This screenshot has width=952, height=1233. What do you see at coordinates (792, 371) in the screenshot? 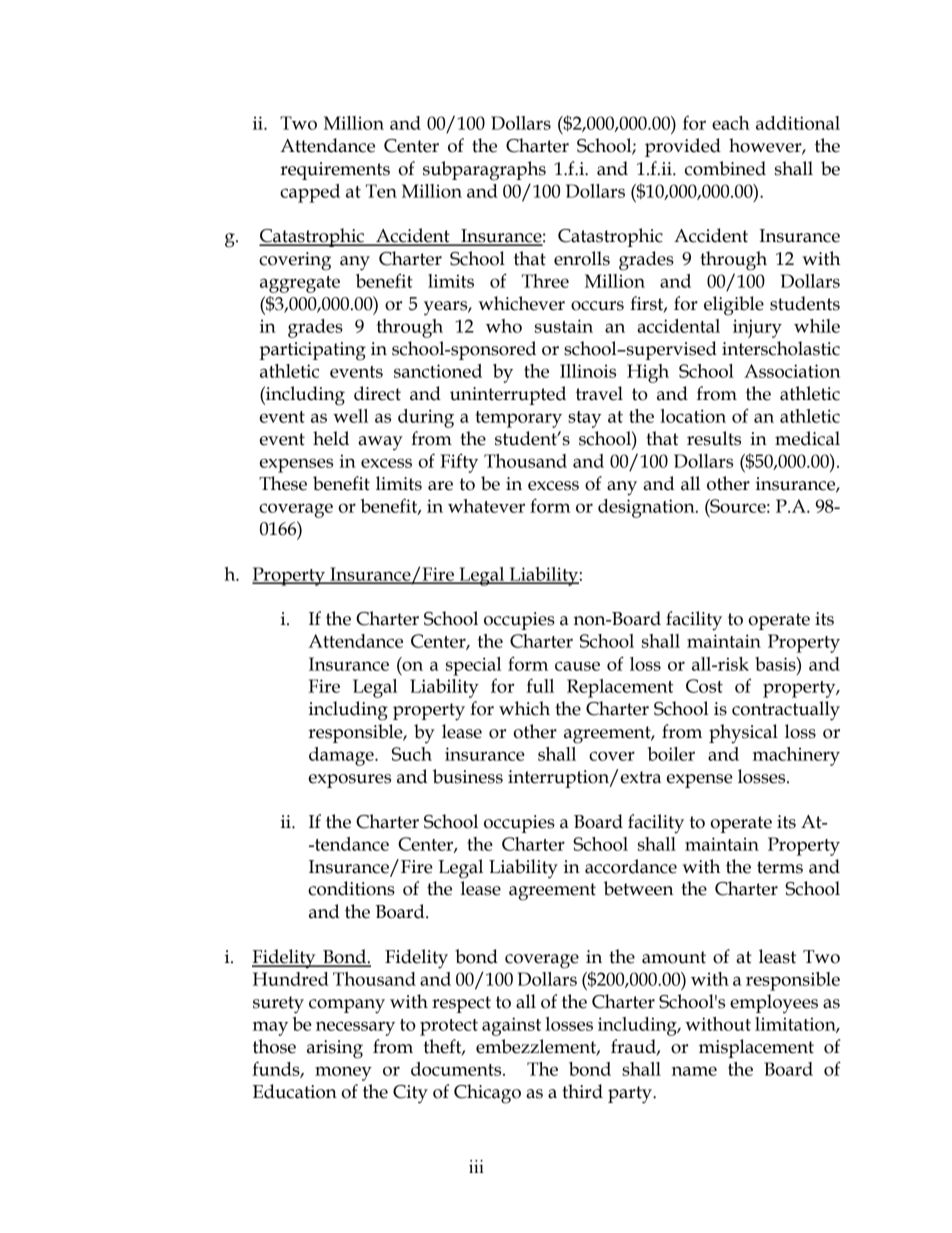
I see `Association` at bounding box center [792, 371].
